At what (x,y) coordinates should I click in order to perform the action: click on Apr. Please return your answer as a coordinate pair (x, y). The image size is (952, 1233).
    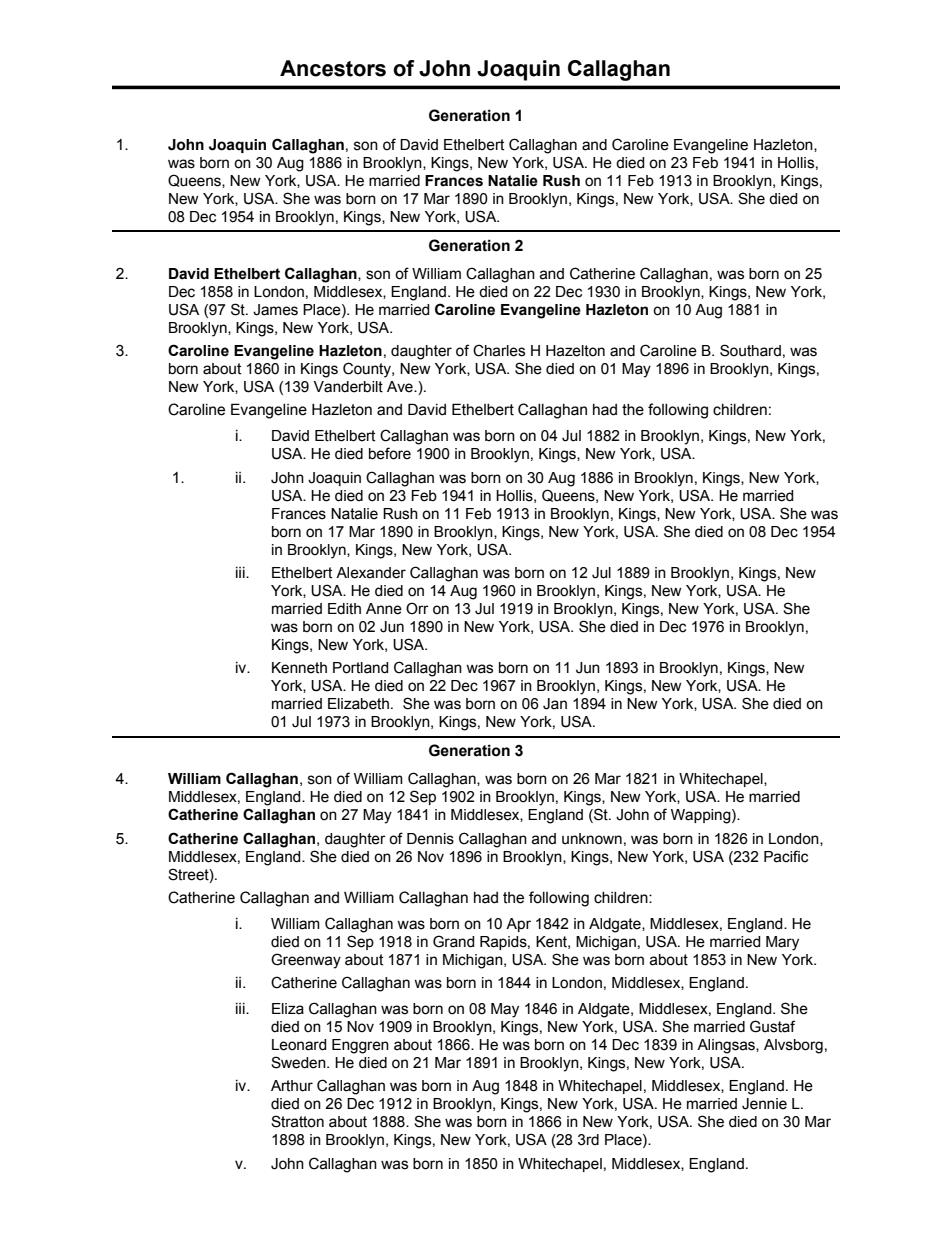
    Looking at the image, I should click on (518, 925).
